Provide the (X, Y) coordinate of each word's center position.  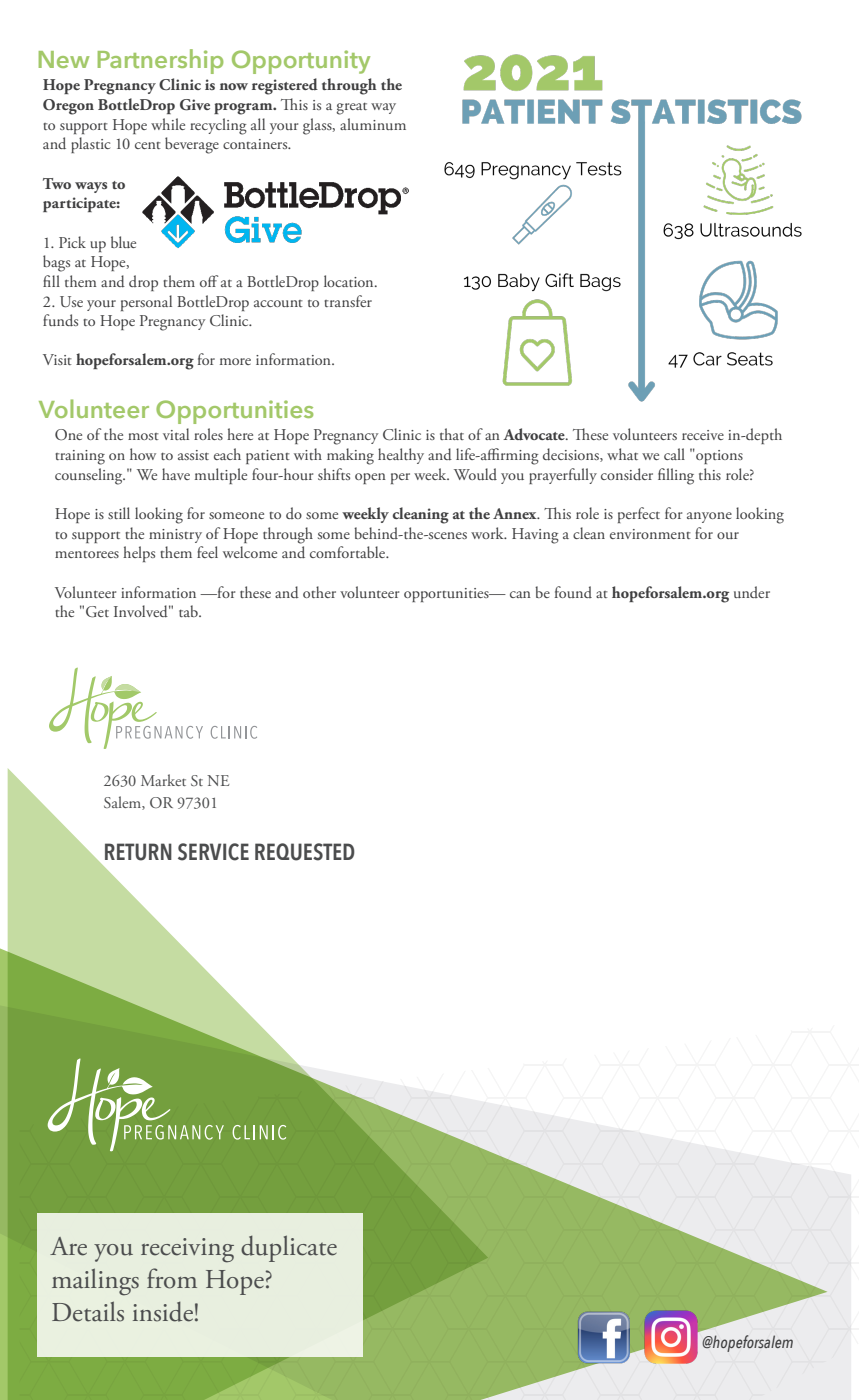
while (168, 124)
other (319, 592)
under (752, 592)
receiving (187, 1250)
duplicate (289, 1248)
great (351, 109)
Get (97, 612)
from (172, 1278)
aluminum (373, 124)
